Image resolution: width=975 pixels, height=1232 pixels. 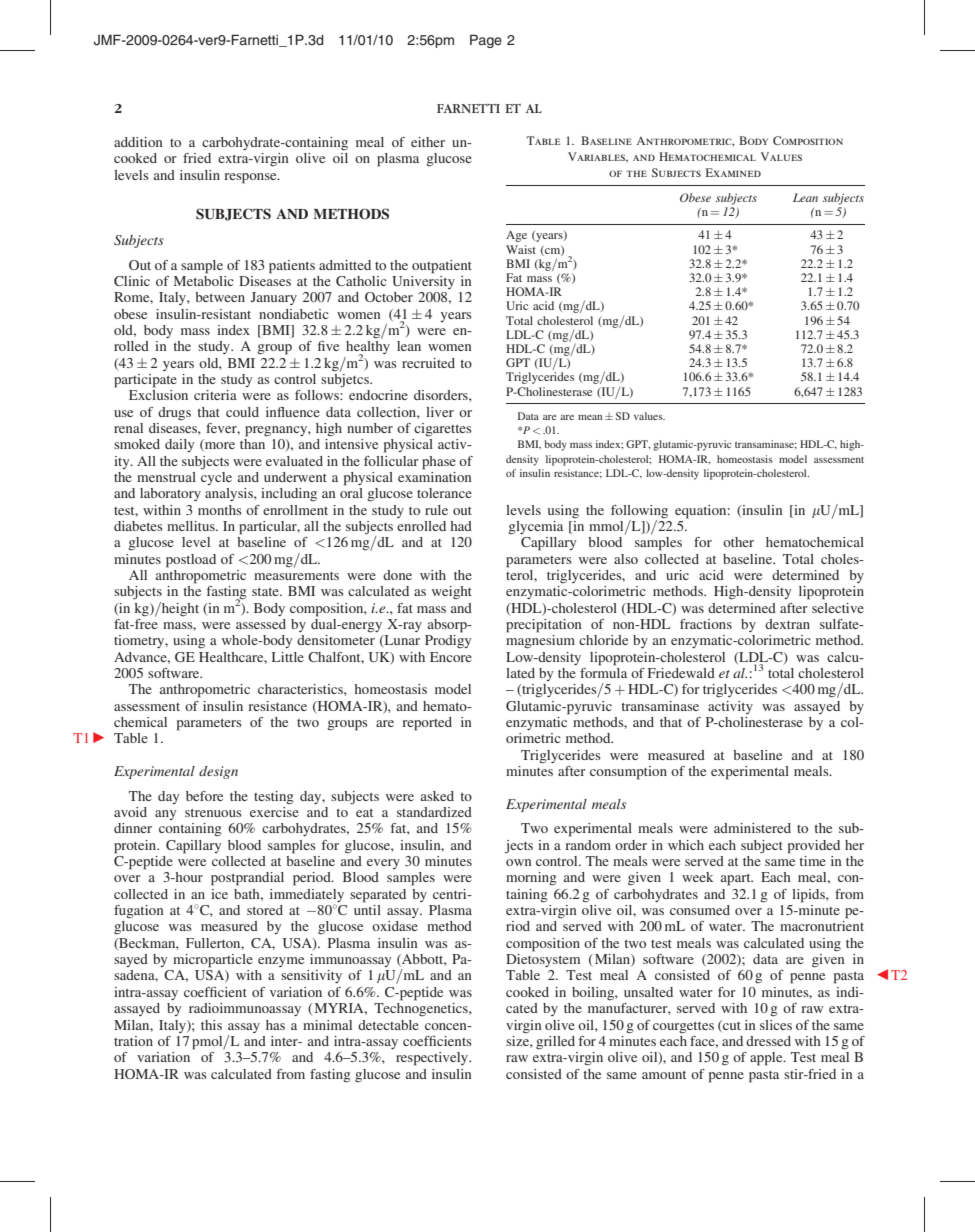 What do you see at coordinates (738, 542) in the image?
I see `other` at bounding box center [738, 542].
